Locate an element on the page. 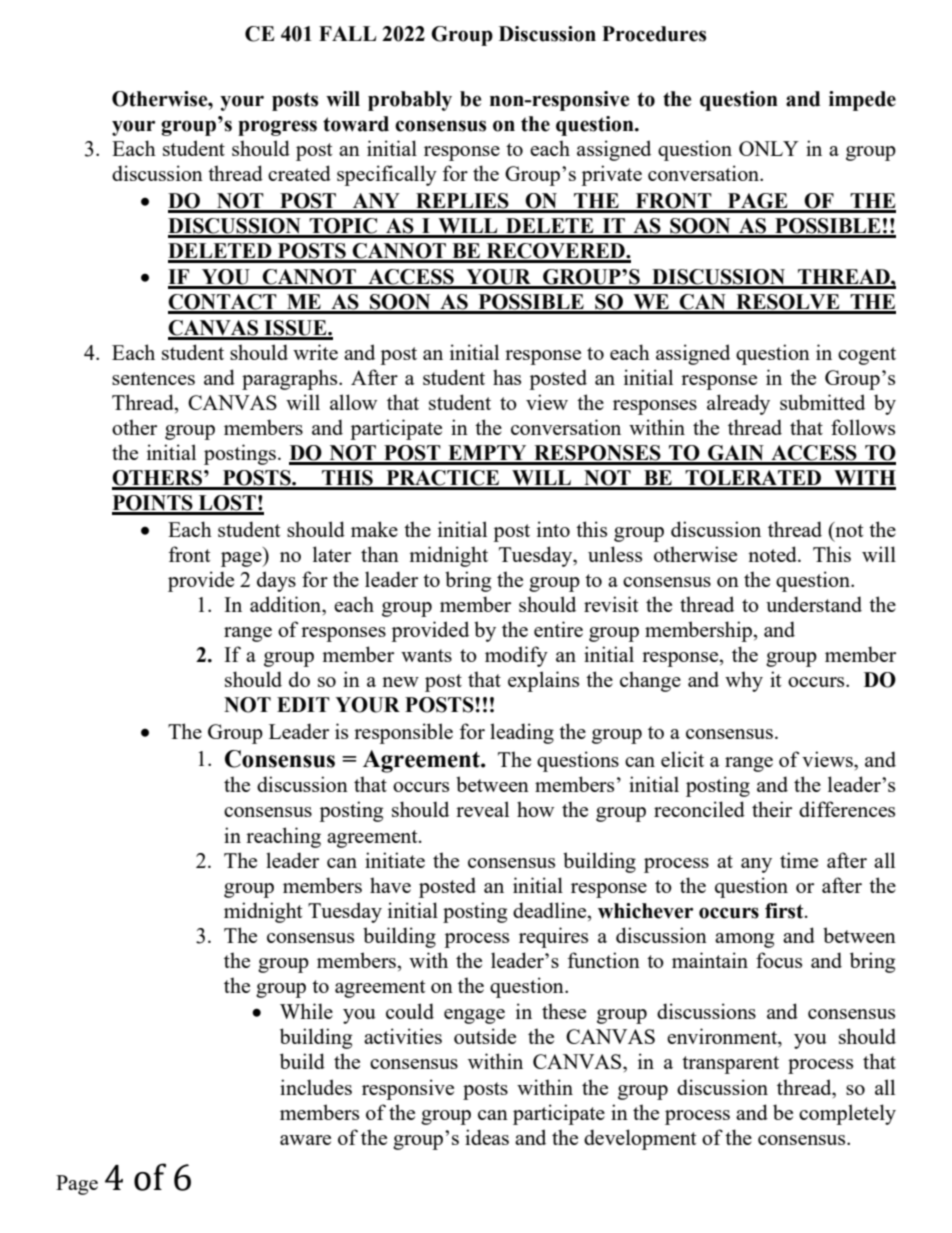 This document has height=1233, width=952. has is located at coordinates (507, 377).
